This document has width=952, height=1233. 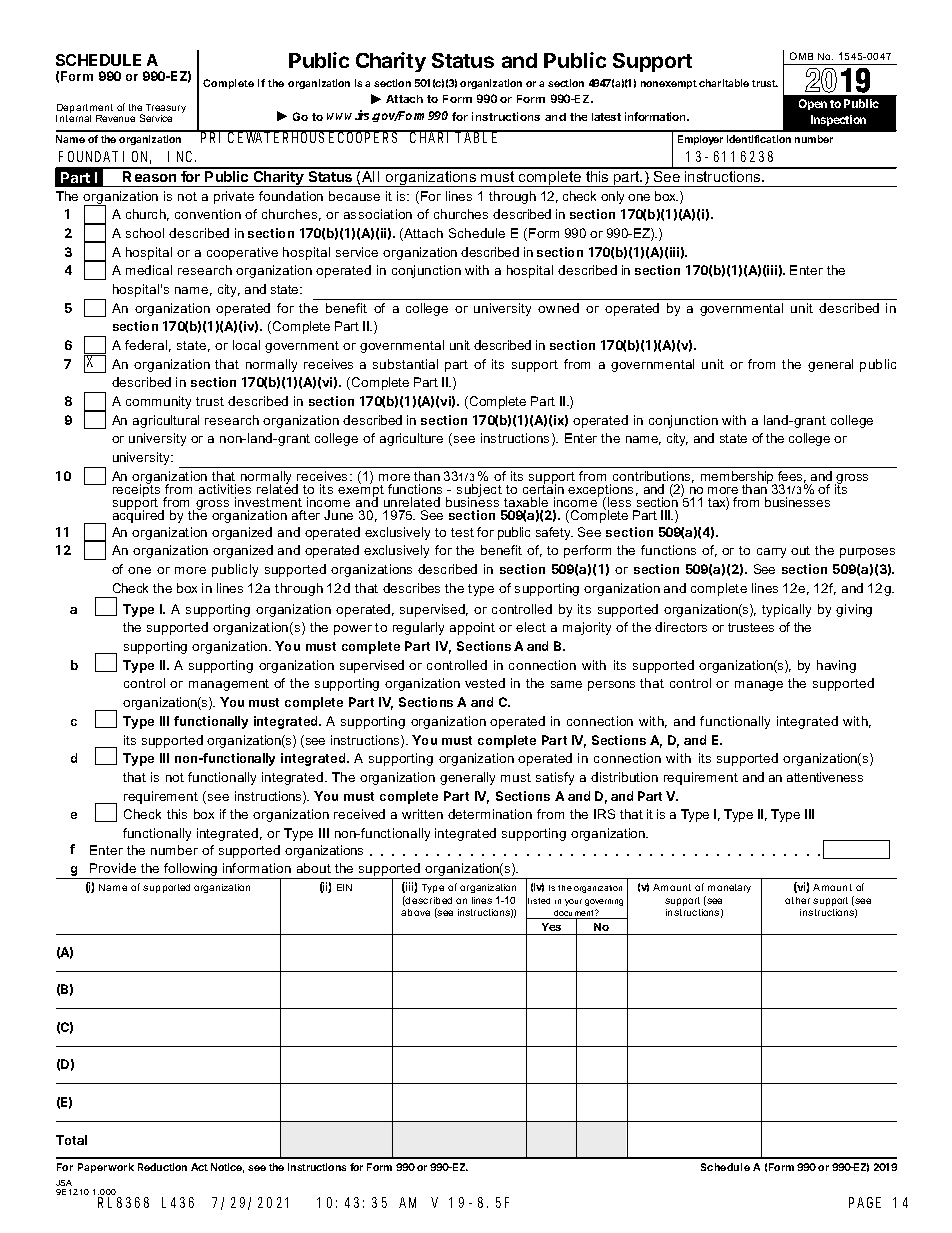 I want to click on Treasury, so click(x=165, y=110).
